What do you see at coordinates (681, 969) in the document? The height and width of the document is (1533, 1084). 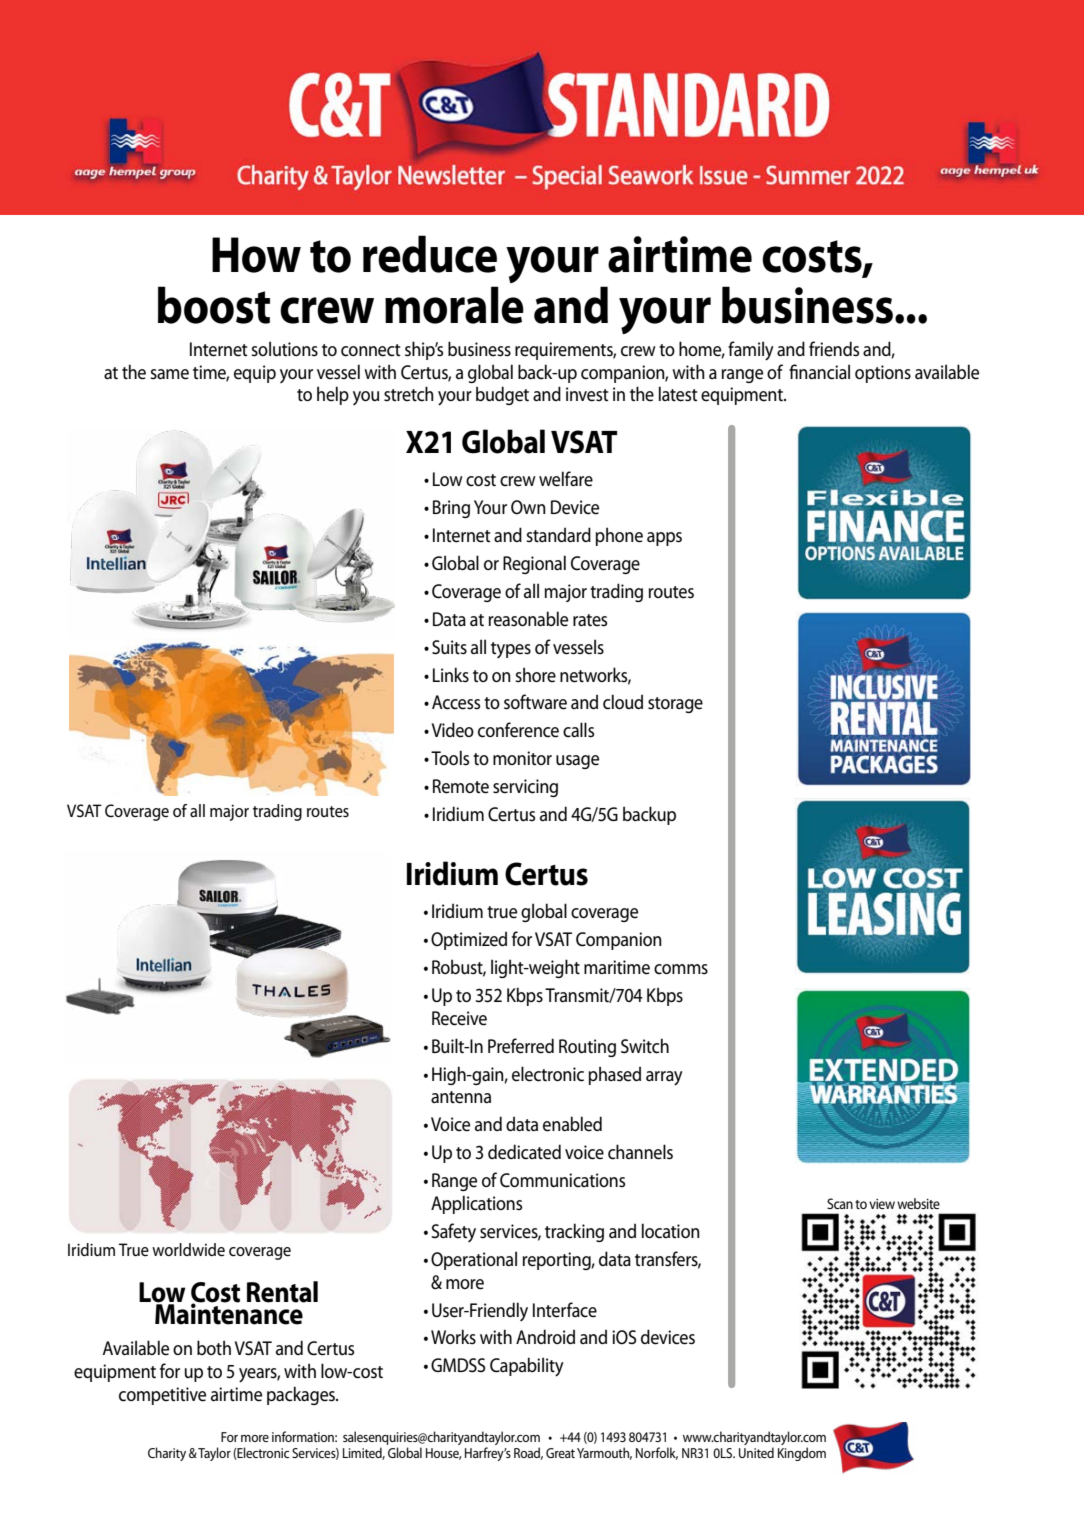 I see `comms` at bounding box center [681, 969].
